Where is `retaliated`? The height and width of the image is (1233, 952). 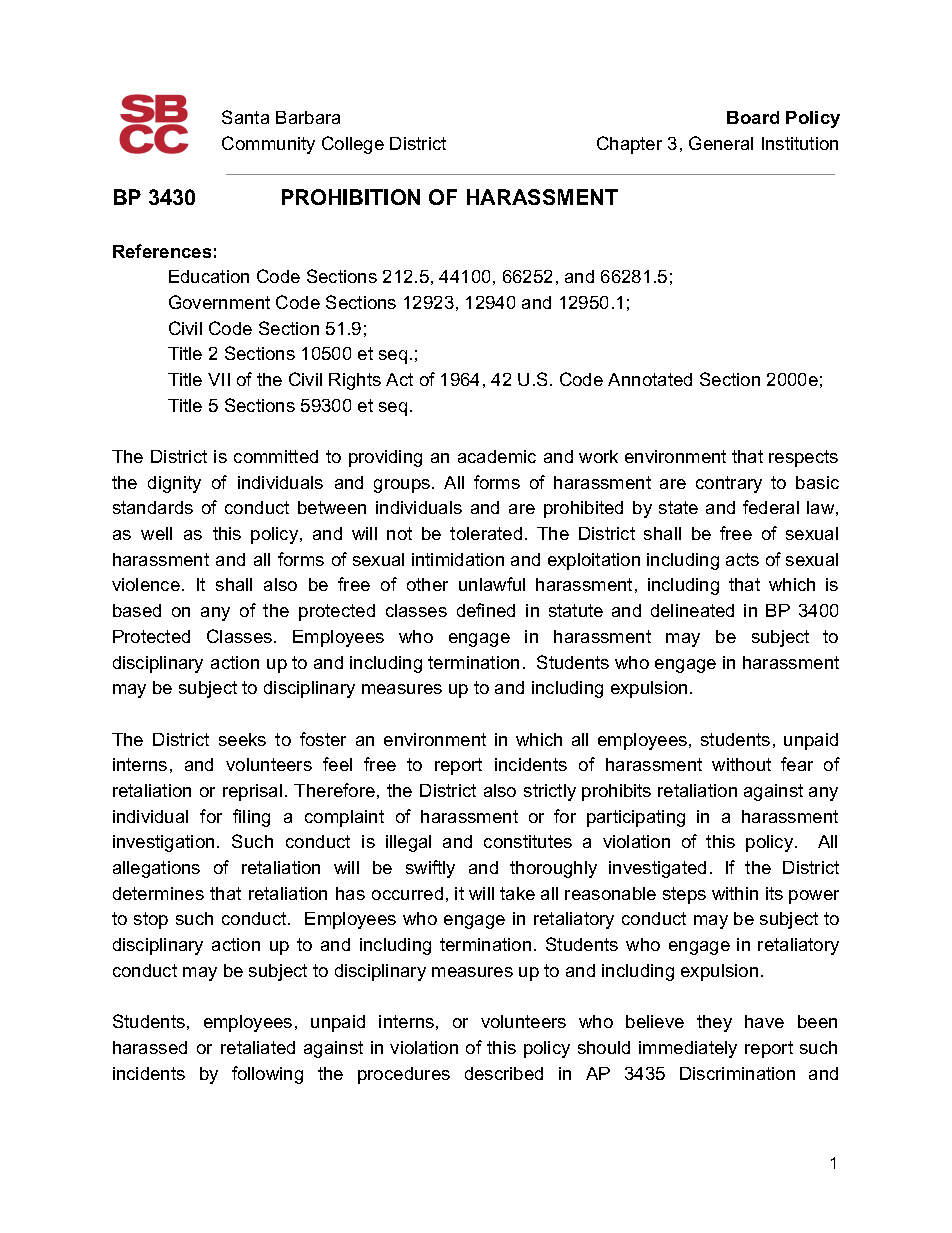 retaliated is located at coordinates (258, 1047).
